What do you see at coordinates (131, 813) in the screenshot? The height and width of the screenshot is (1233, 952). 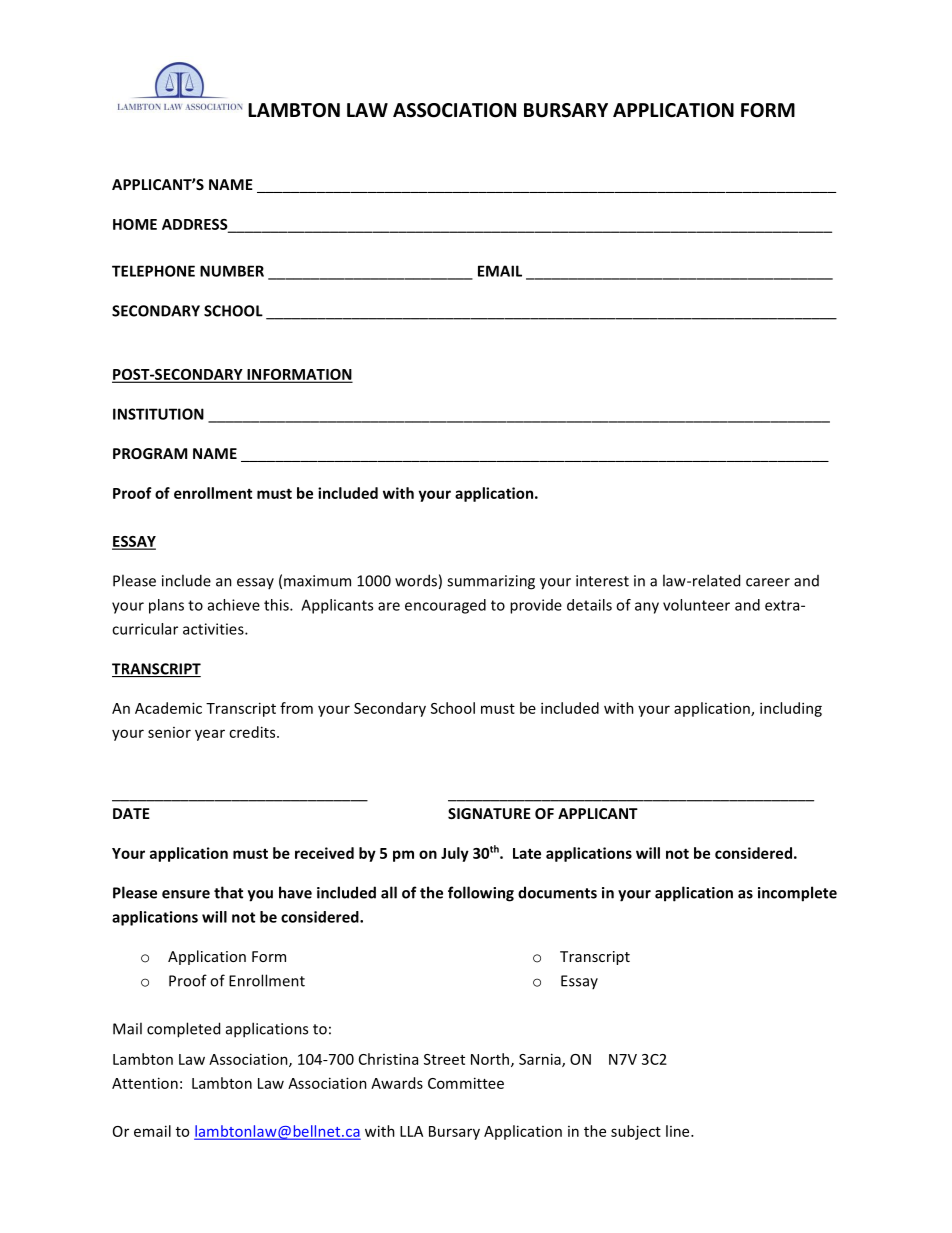 I see `DATE` at bounding box center [131, 813].
